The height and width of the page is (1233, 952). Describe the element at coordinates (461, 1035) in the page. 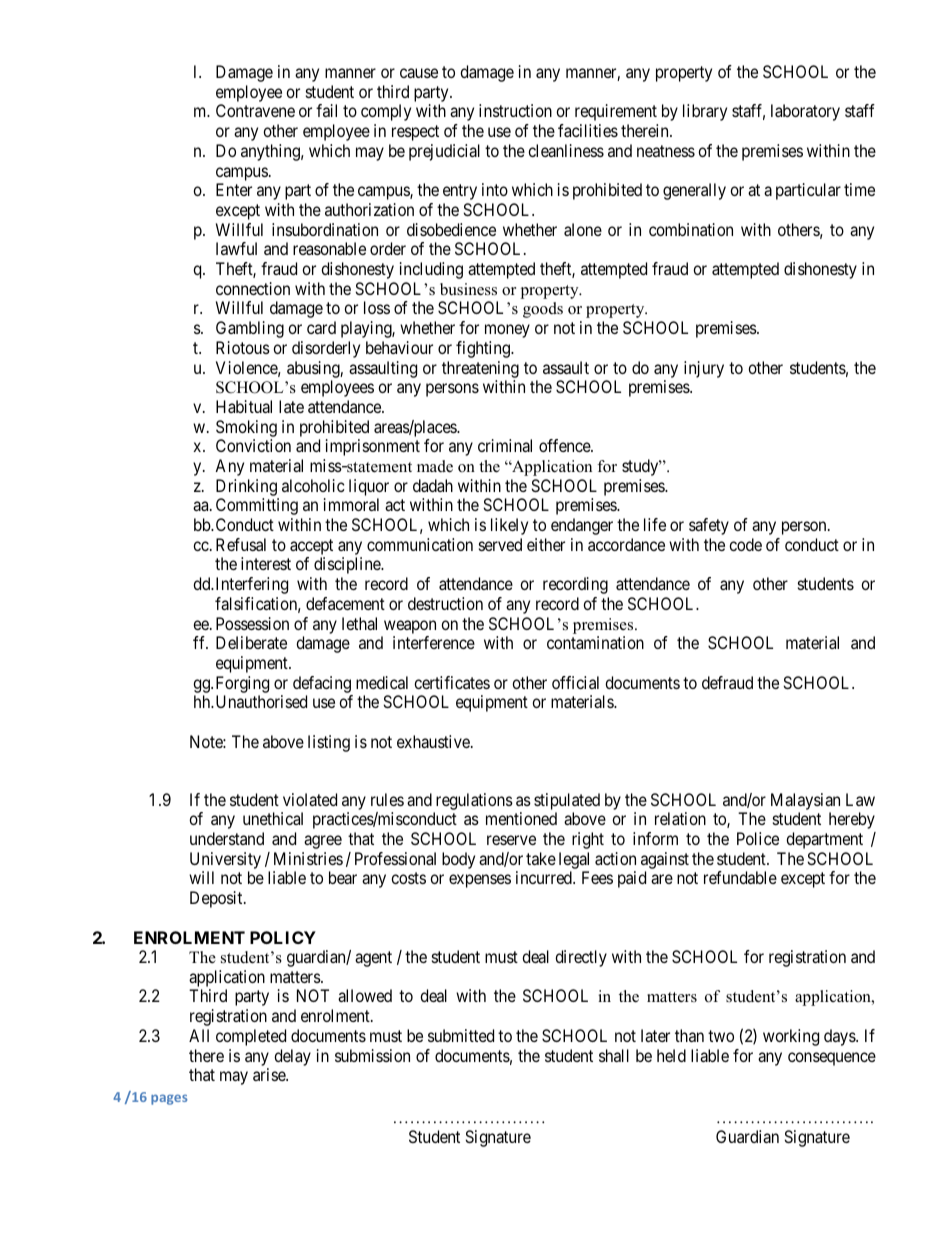

I see `submitted` at that location.
